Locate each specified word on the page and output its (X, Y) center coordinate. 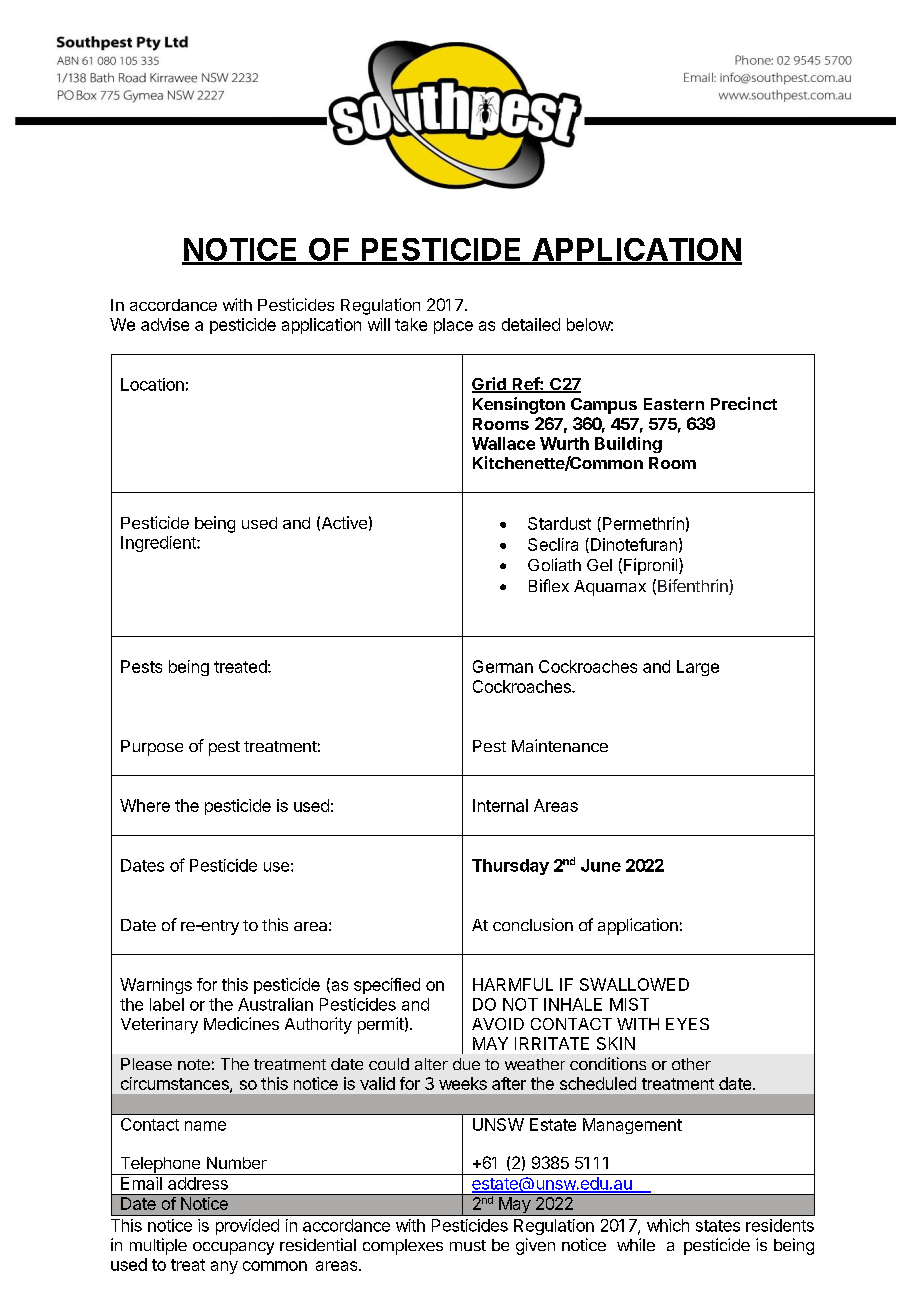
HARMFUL (513, 984)
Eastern (674, 404)
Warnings (156, 986)
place (453, 326)
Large (698, 668)
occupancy (233, 1248)
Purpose (152, 748)
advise (165, 324)
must (468, 1245)
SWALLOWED (634, 984)
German (503, 666)
